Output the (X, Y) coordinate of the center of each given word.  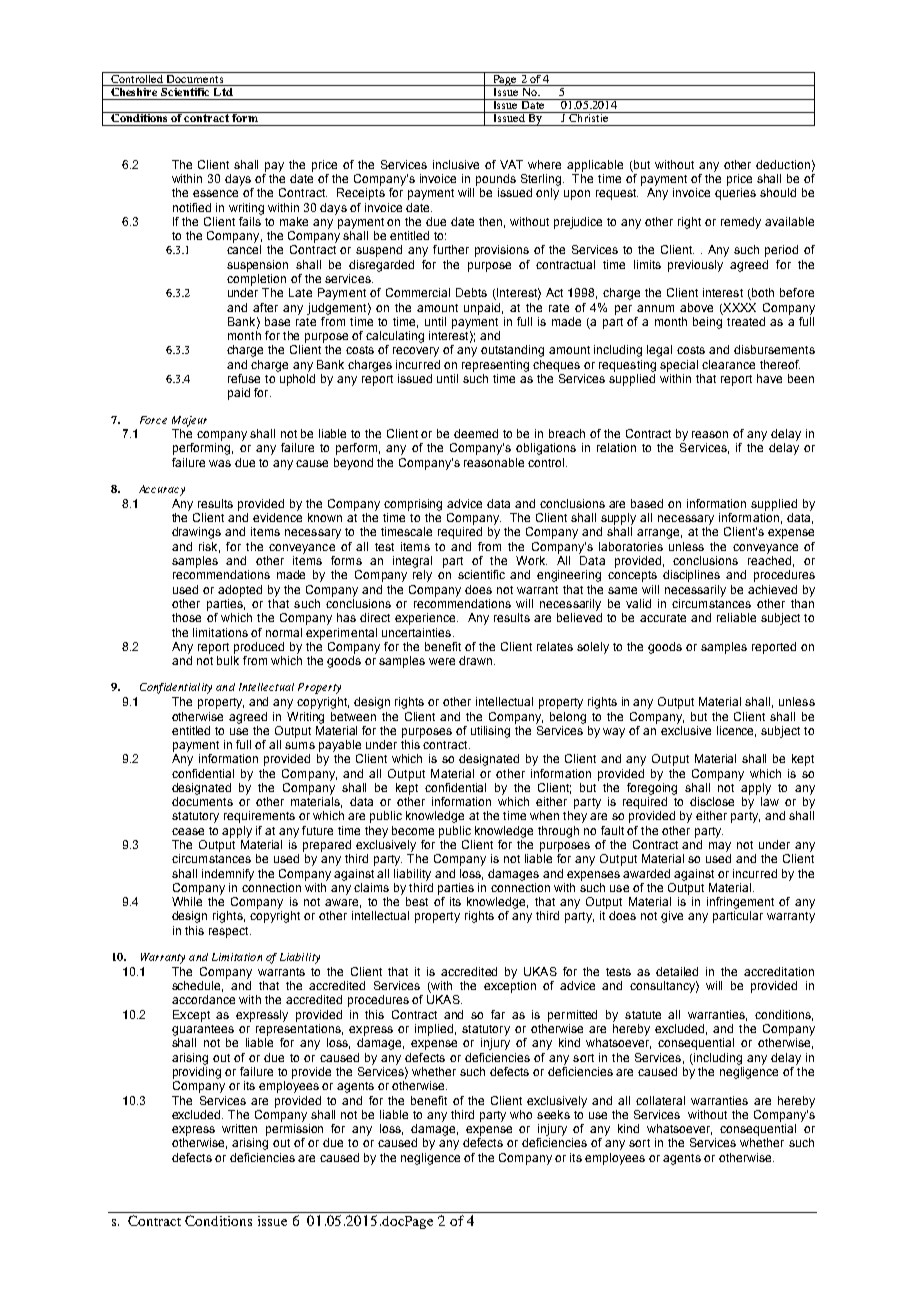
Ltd (223, 90)
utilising (490, 732)
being (708, 321)
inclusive (456, 164)
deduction (783, 164)
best (417, 901)
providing (197, 1073)
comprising (413, 505)
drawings (196, 533)
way (614, 733)
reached (769, 560)
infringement (740, 903)
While (187, 901)
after (265, 307)
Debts (471, 292)
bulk (228, 660)
